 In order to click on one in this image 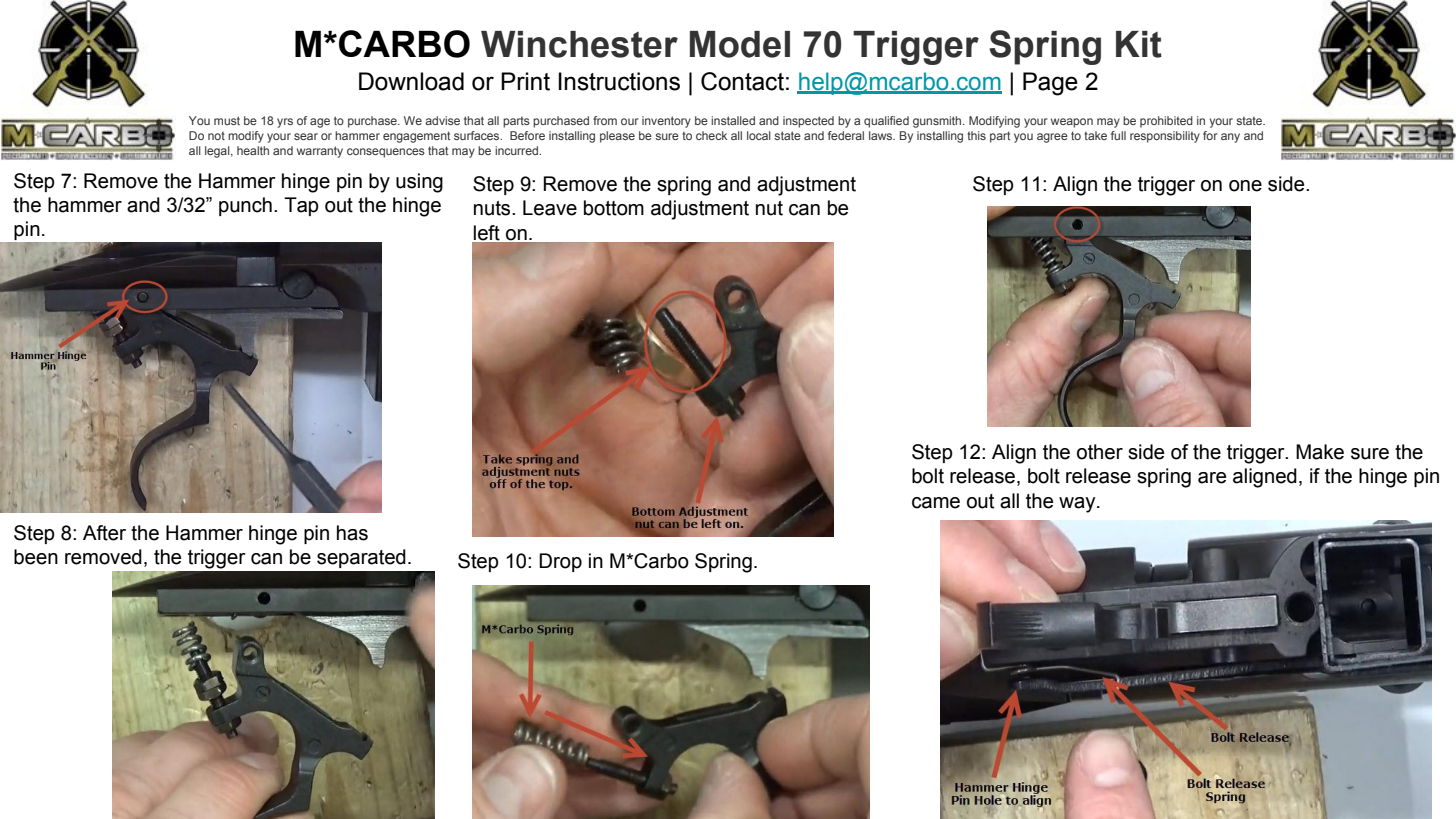, I will do `click(1245, 186)`.
